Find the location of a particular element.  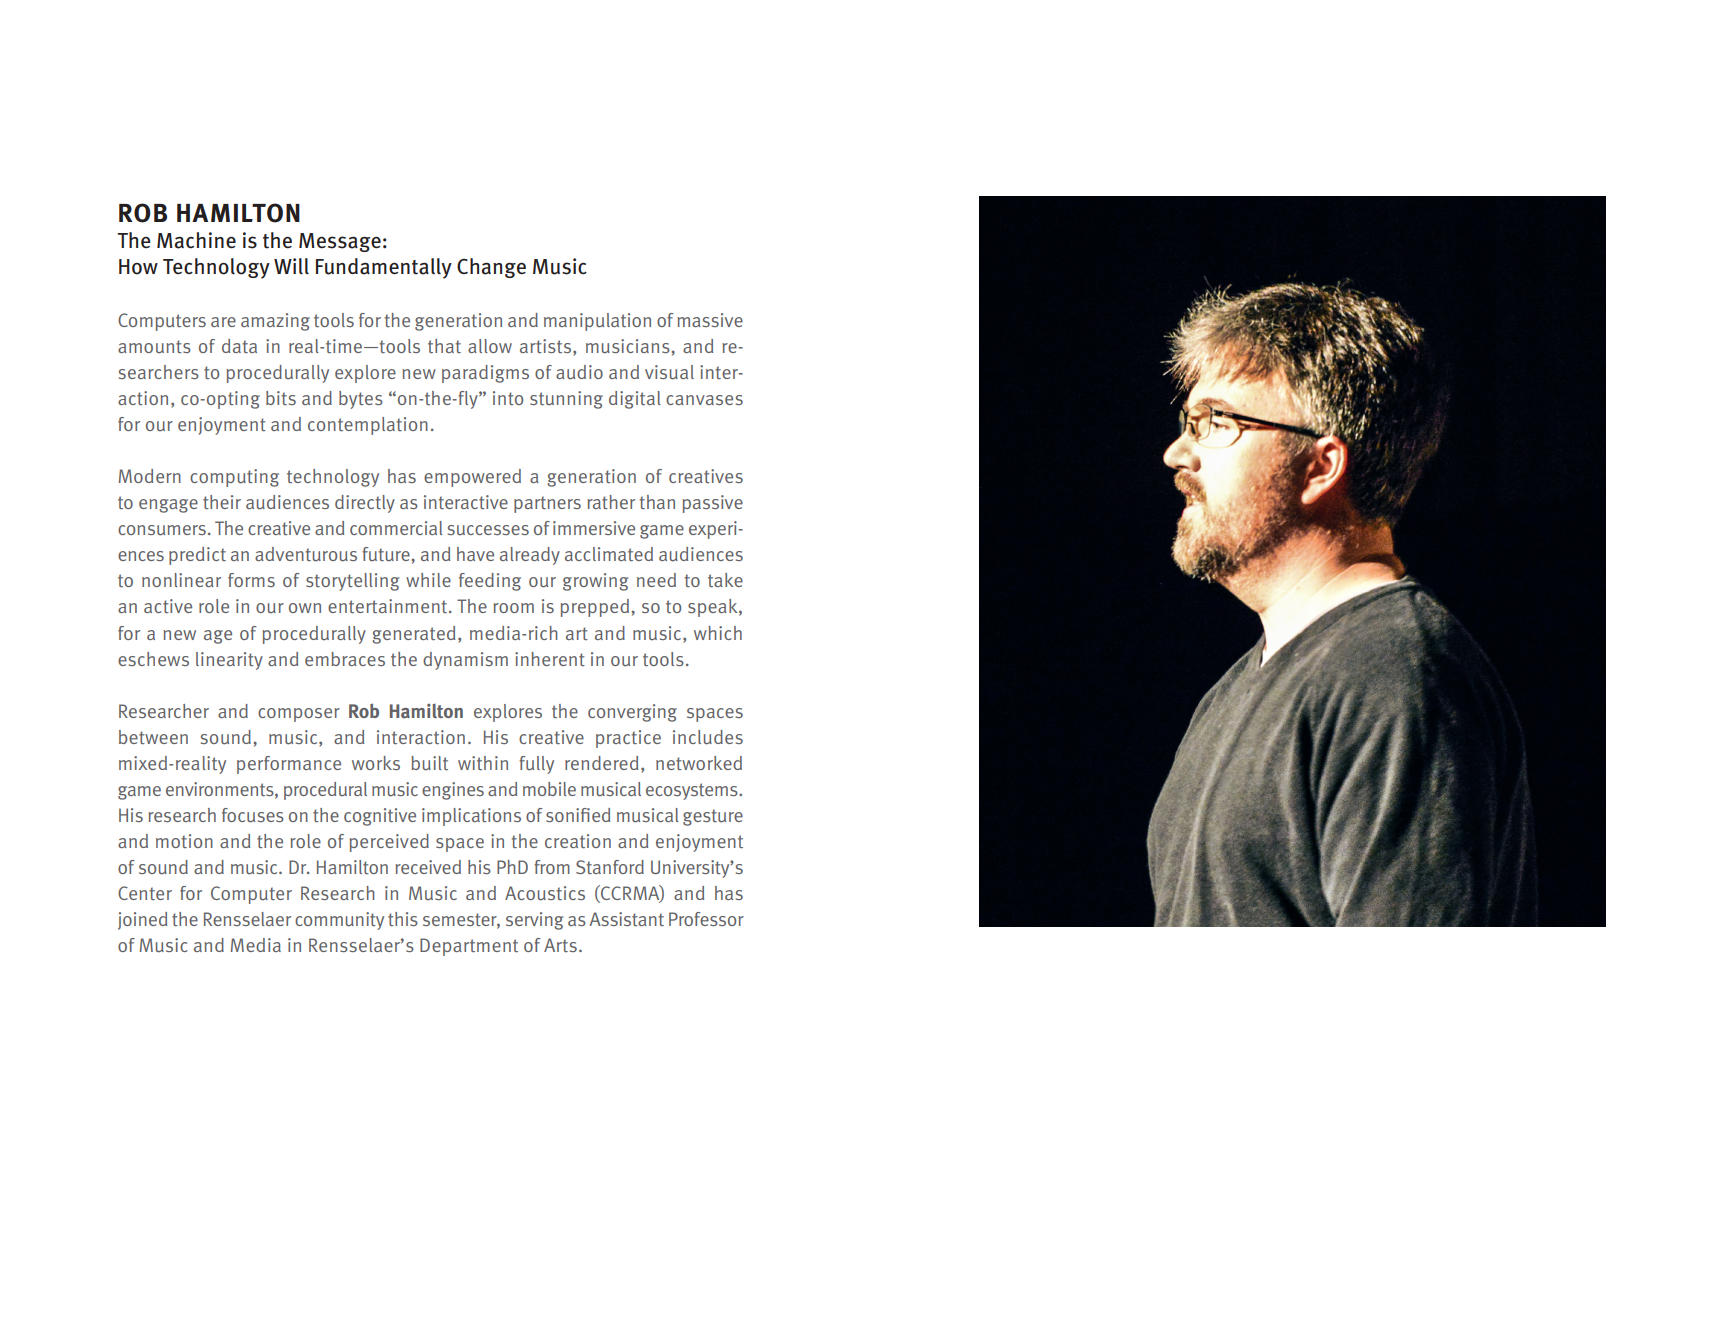

between is located at coordinates (153, 737).
